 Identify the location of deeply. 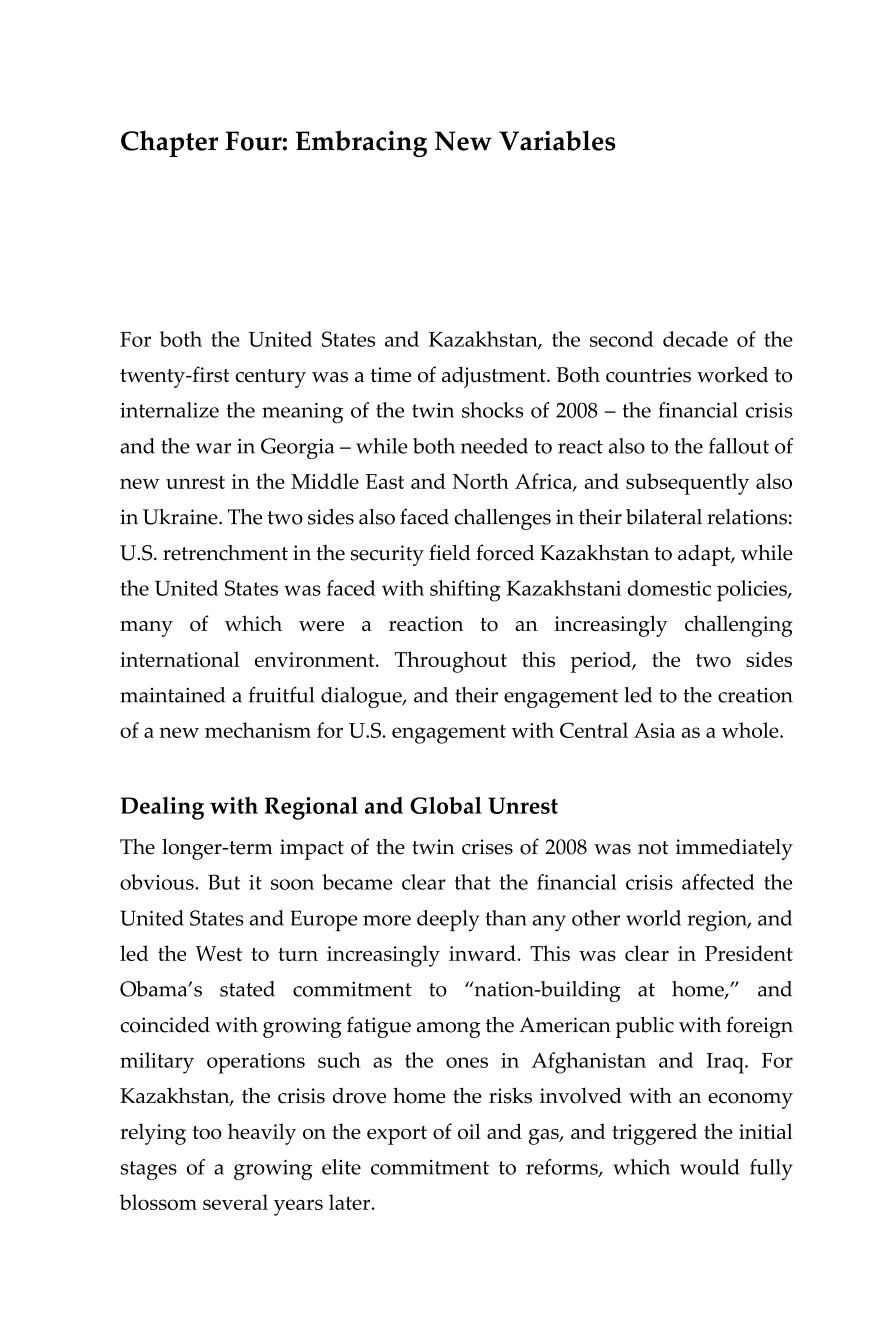
(448, 921).
